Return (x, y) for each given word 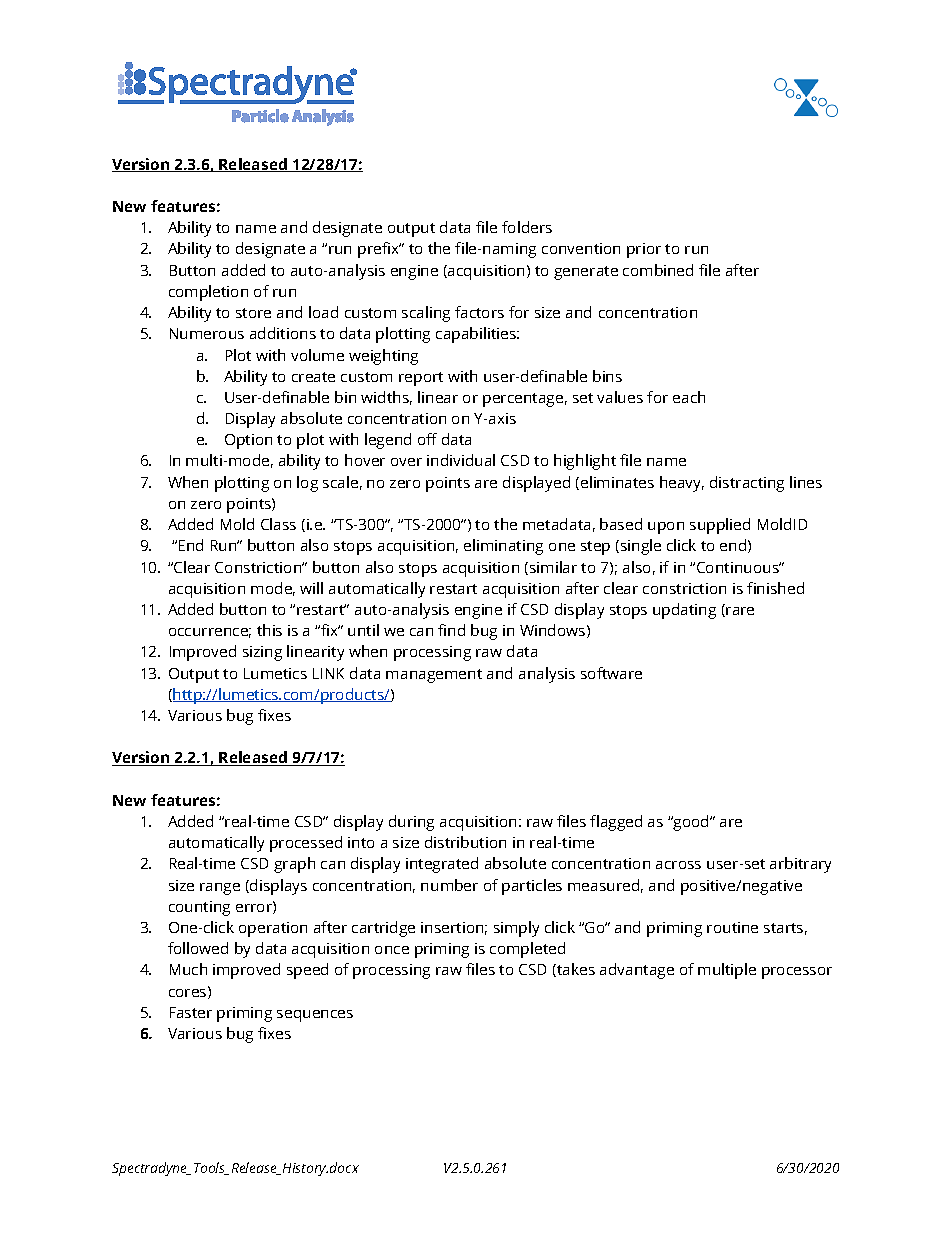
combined (658, 270)
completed (527, 950)
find (451, 630)
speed (307, 971)
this (269, 630)
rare (740, 611)
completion (208, 293)
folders (527, 227)
